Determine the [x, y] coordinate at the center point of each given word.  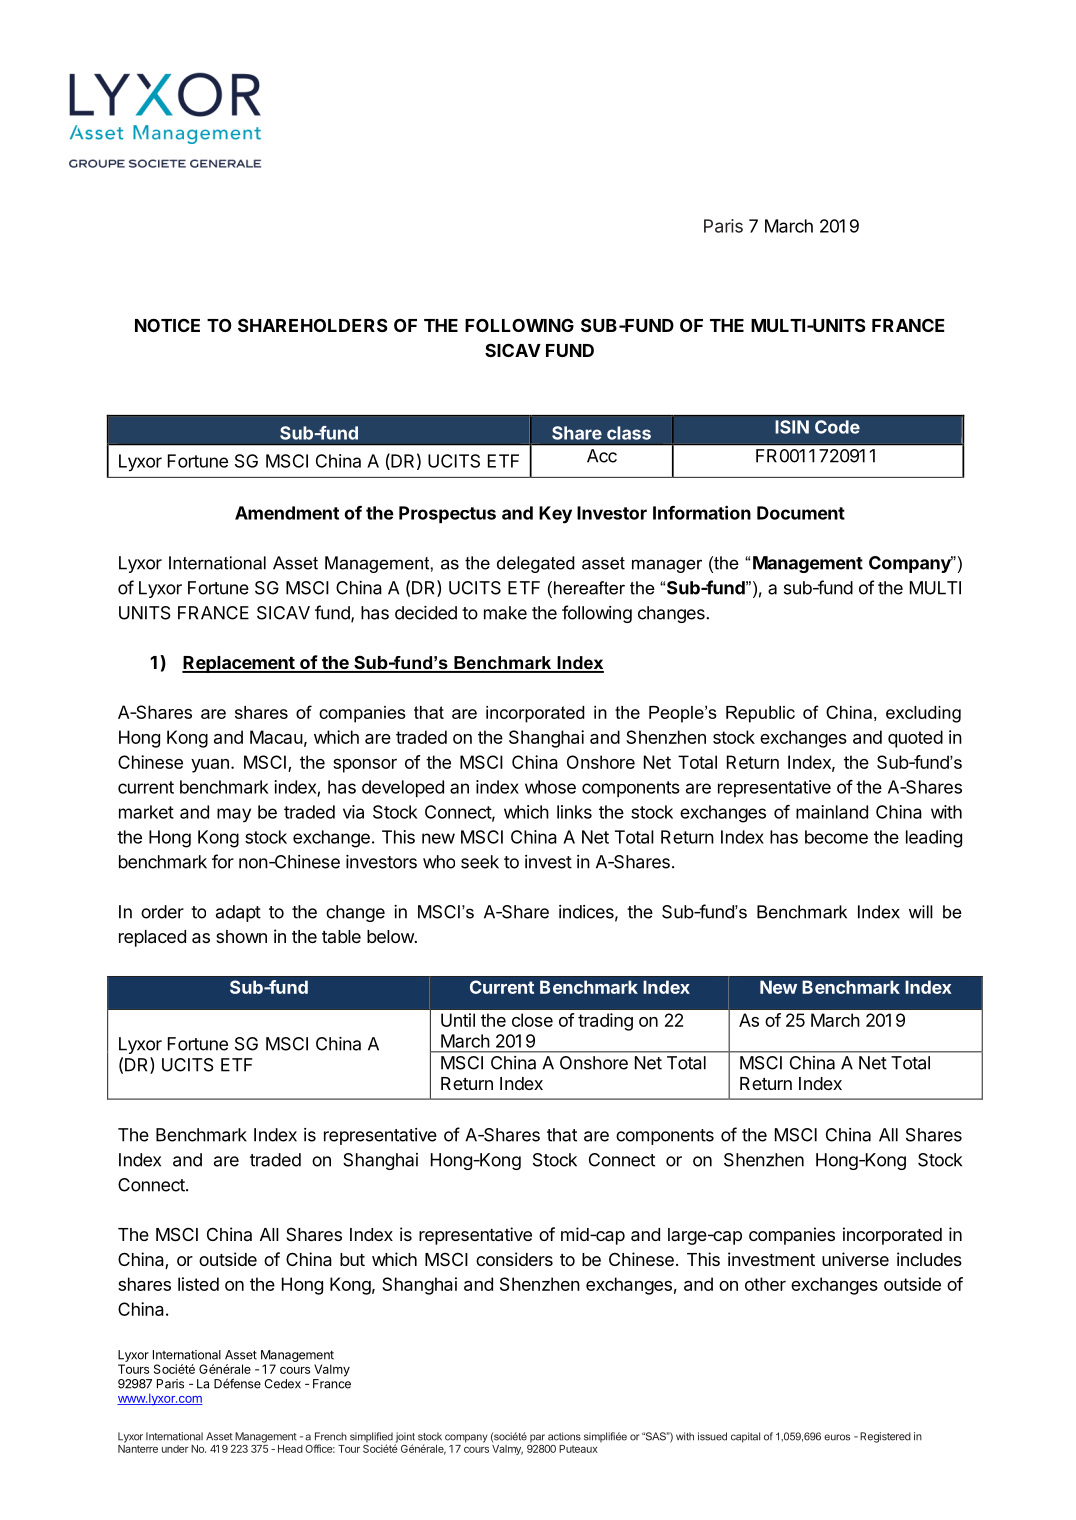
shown [241, 936]
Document [801, 513]
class [629, 433]
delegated [536, 564]
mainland [832, 812]
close [532, 1020]
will [921, 912]
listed [198, 1284]
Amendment [287, 513]
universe [855, 1259]
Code [837, 427]
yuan [210, 766]
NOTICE [167, 325]
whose [550, 787]
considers [514, 1259]
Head [290, 1449]
